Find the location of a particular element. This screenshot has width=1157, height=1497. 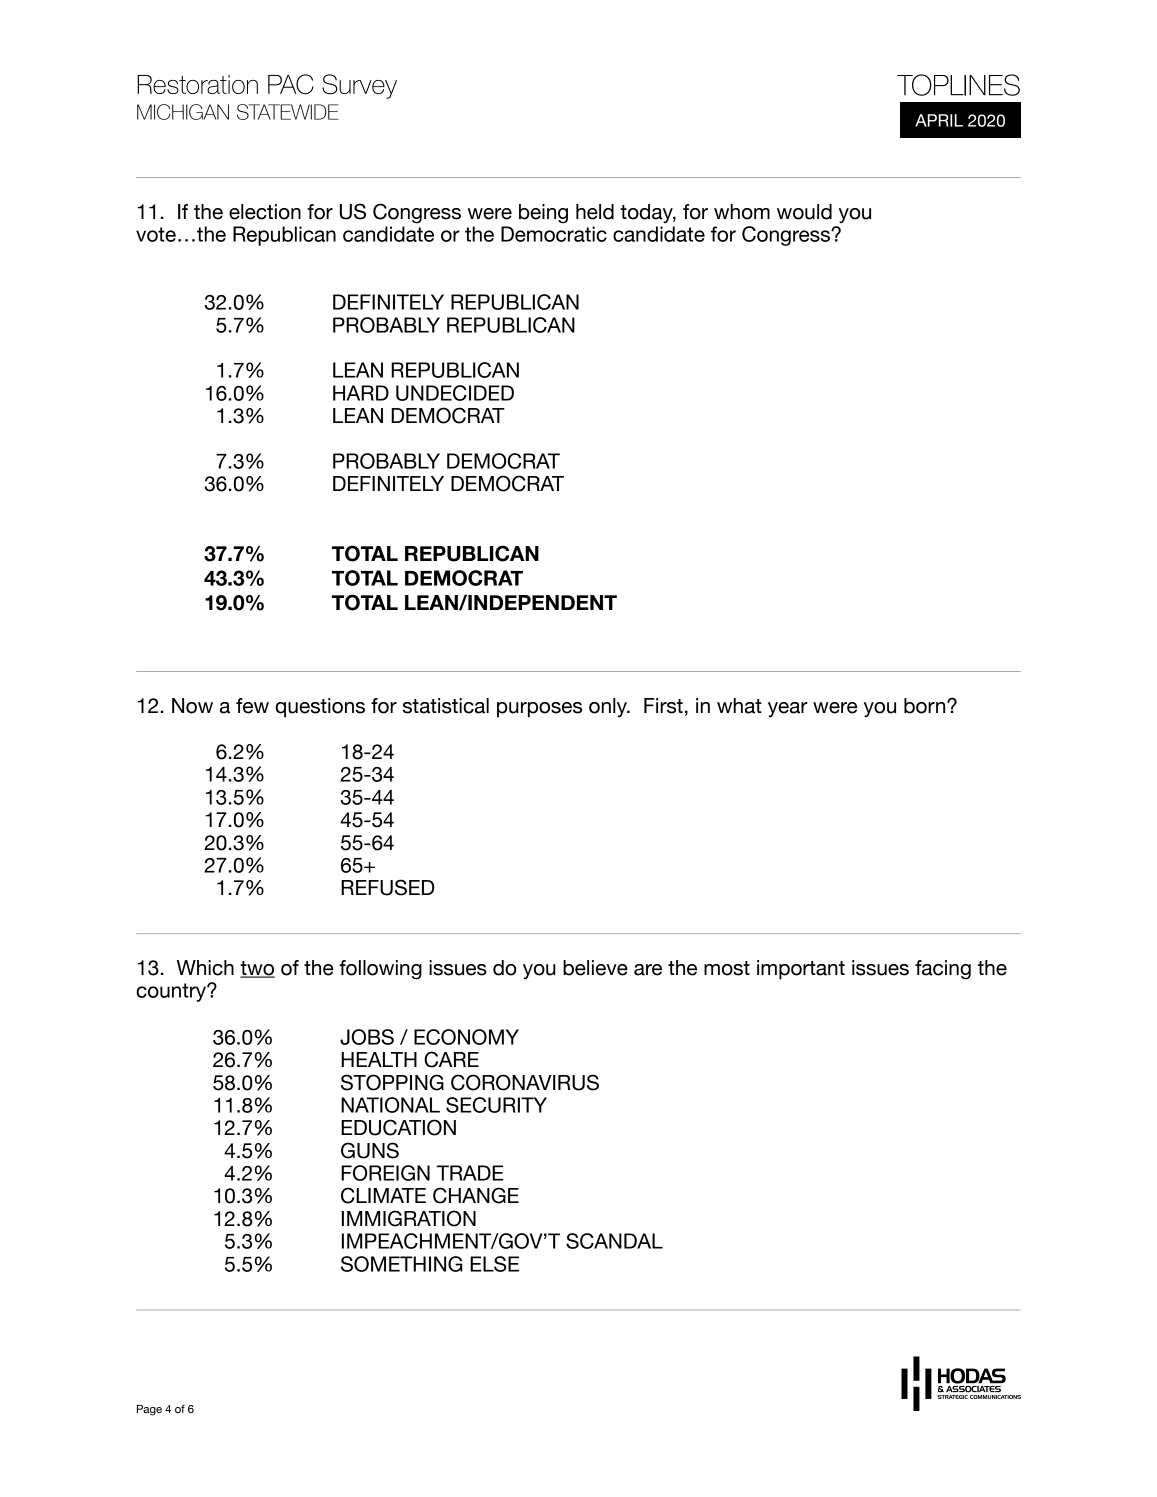

APRIL is located at coordinates (939, 120).
